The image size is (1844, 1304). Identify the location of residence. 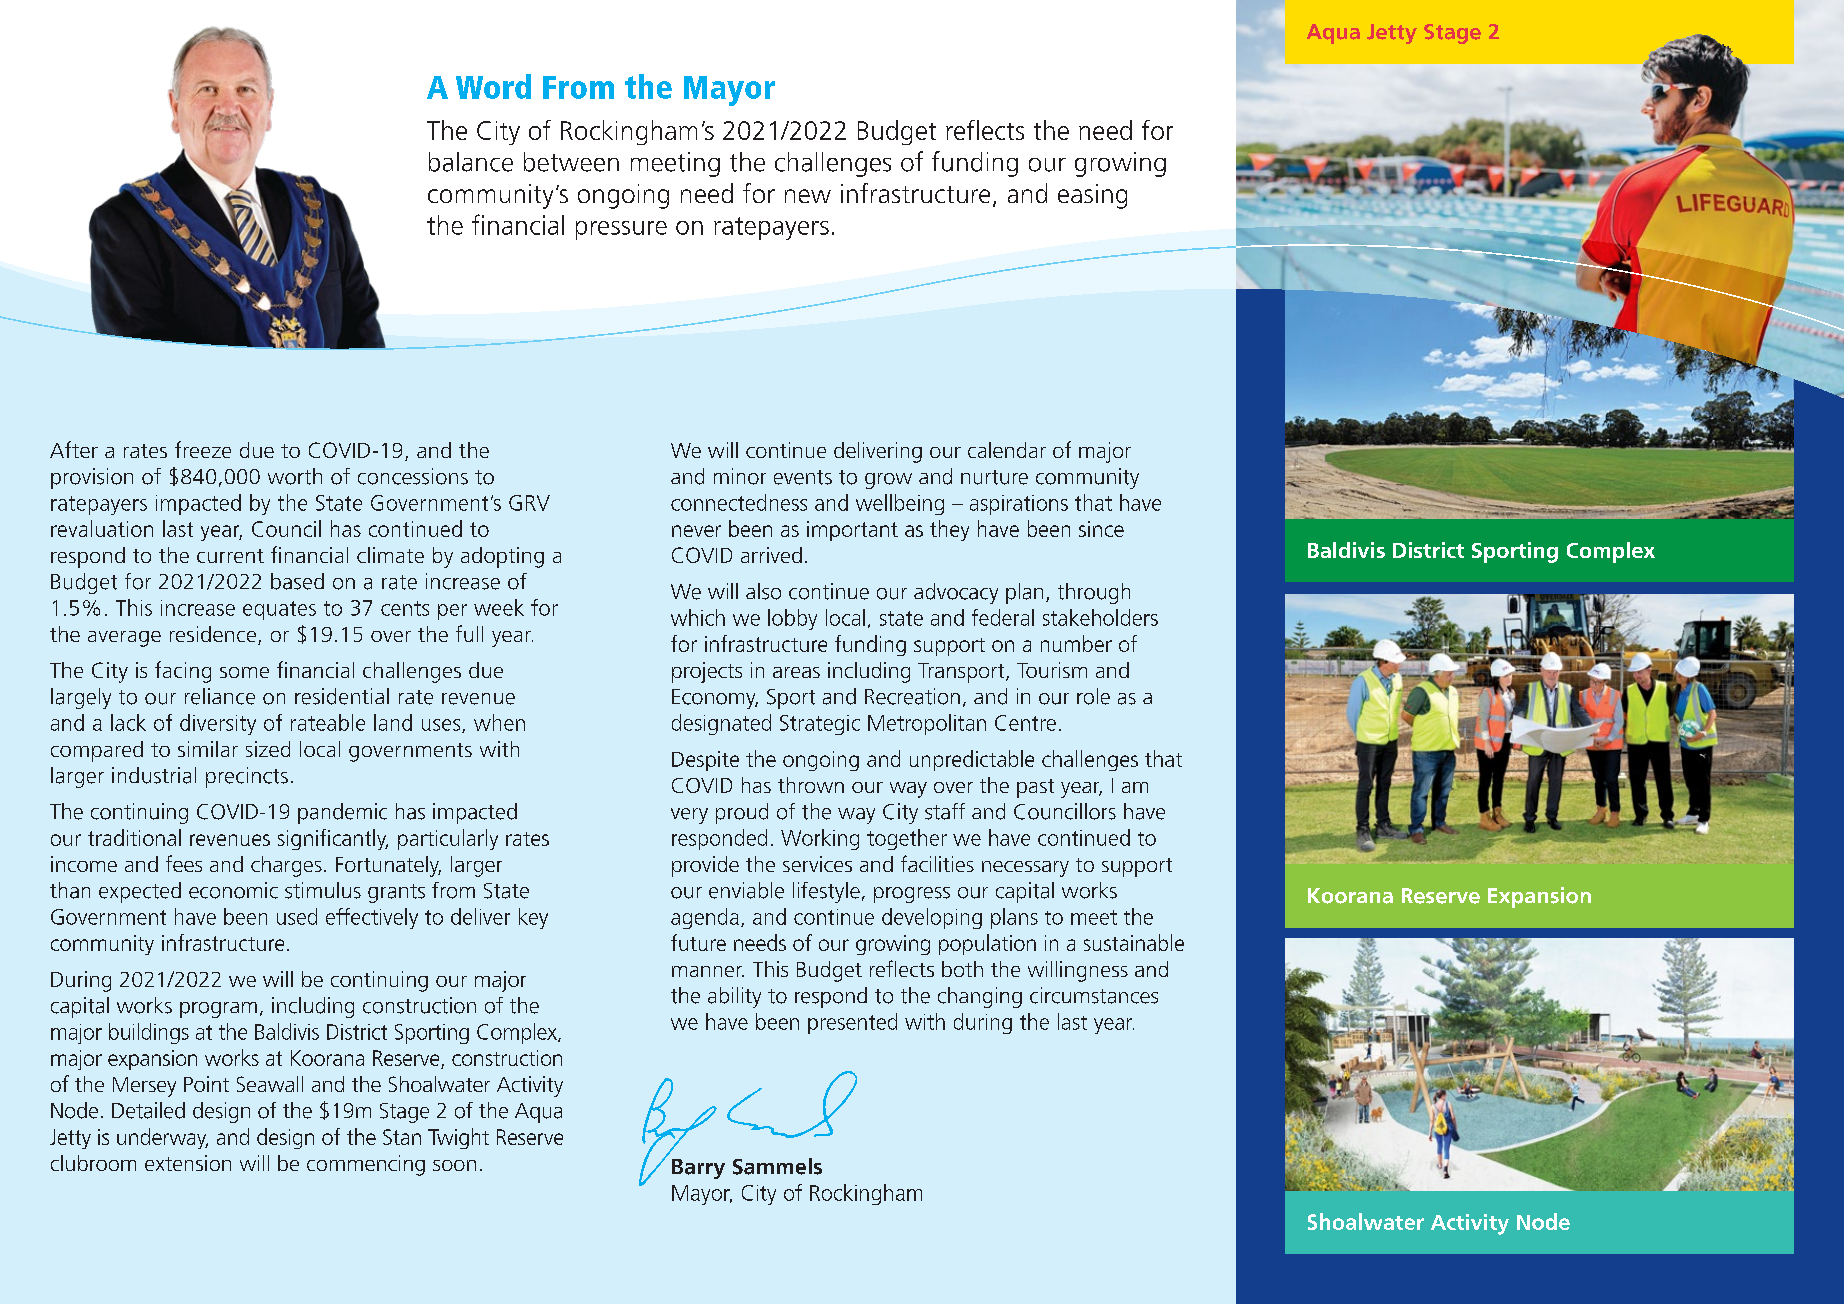
(213, 634).
